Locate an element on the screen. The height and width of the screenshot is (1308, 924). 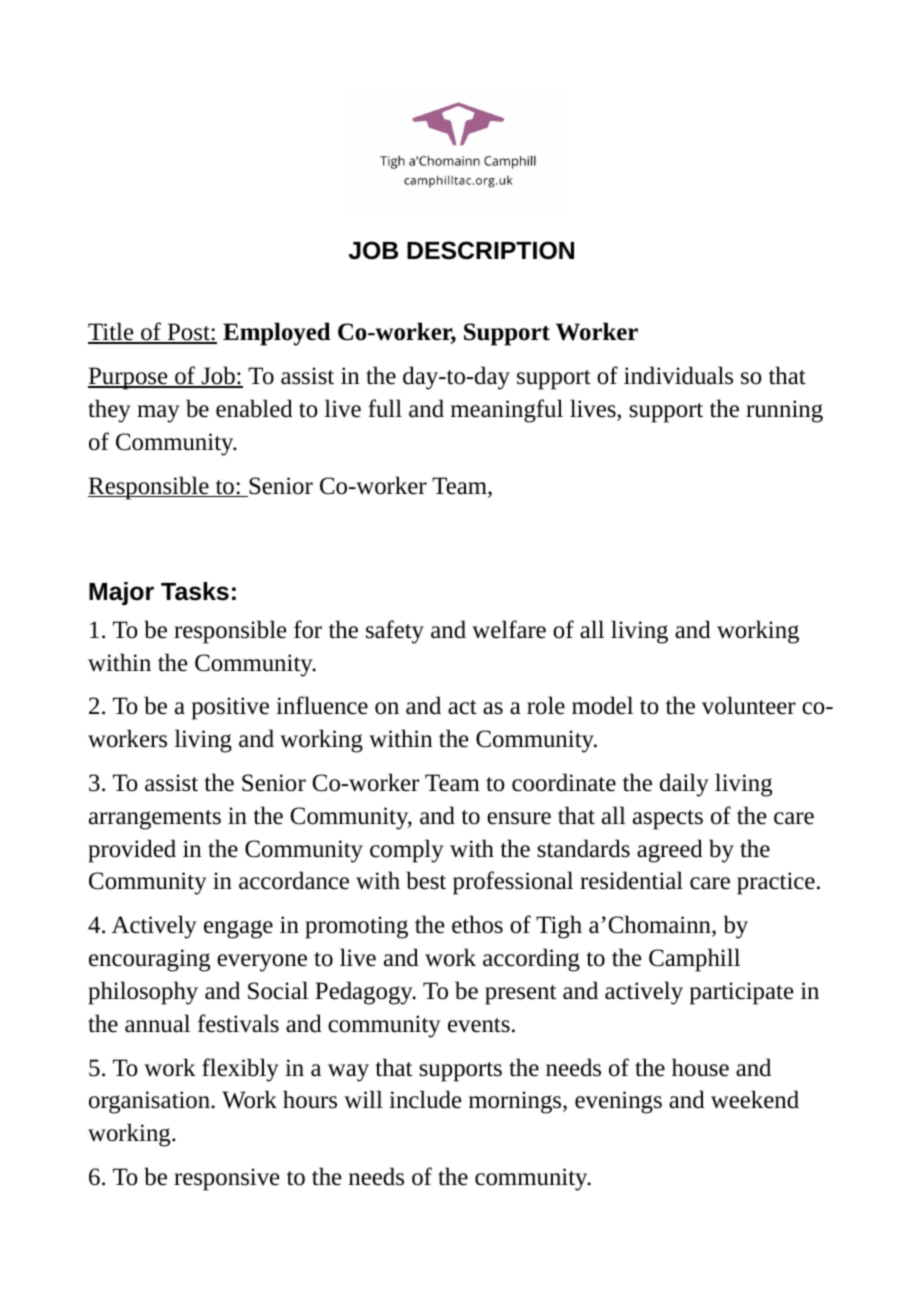
Post is located at coordinates (188, 333).
